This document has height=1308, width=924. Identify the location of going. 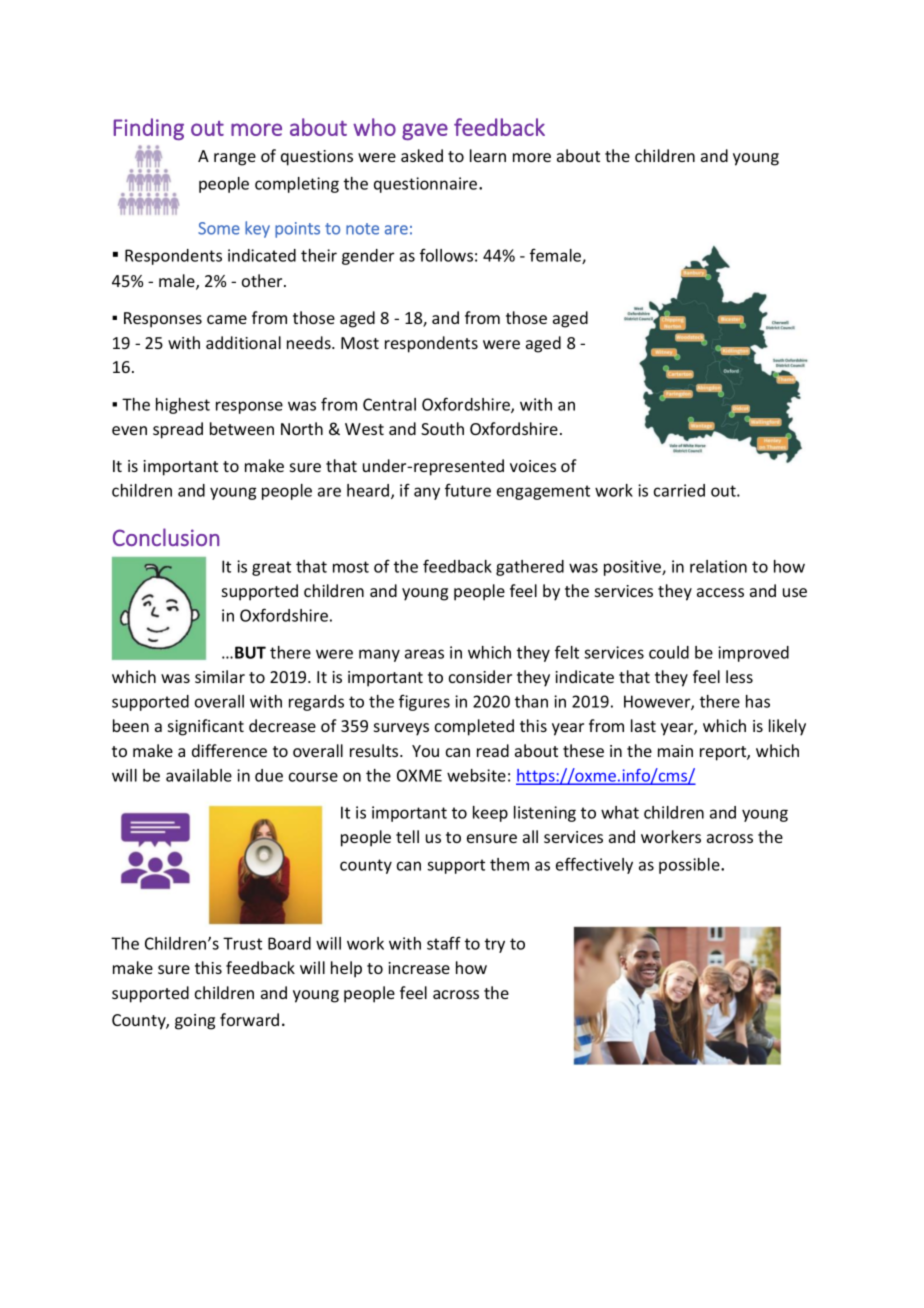
(195, 1022).
